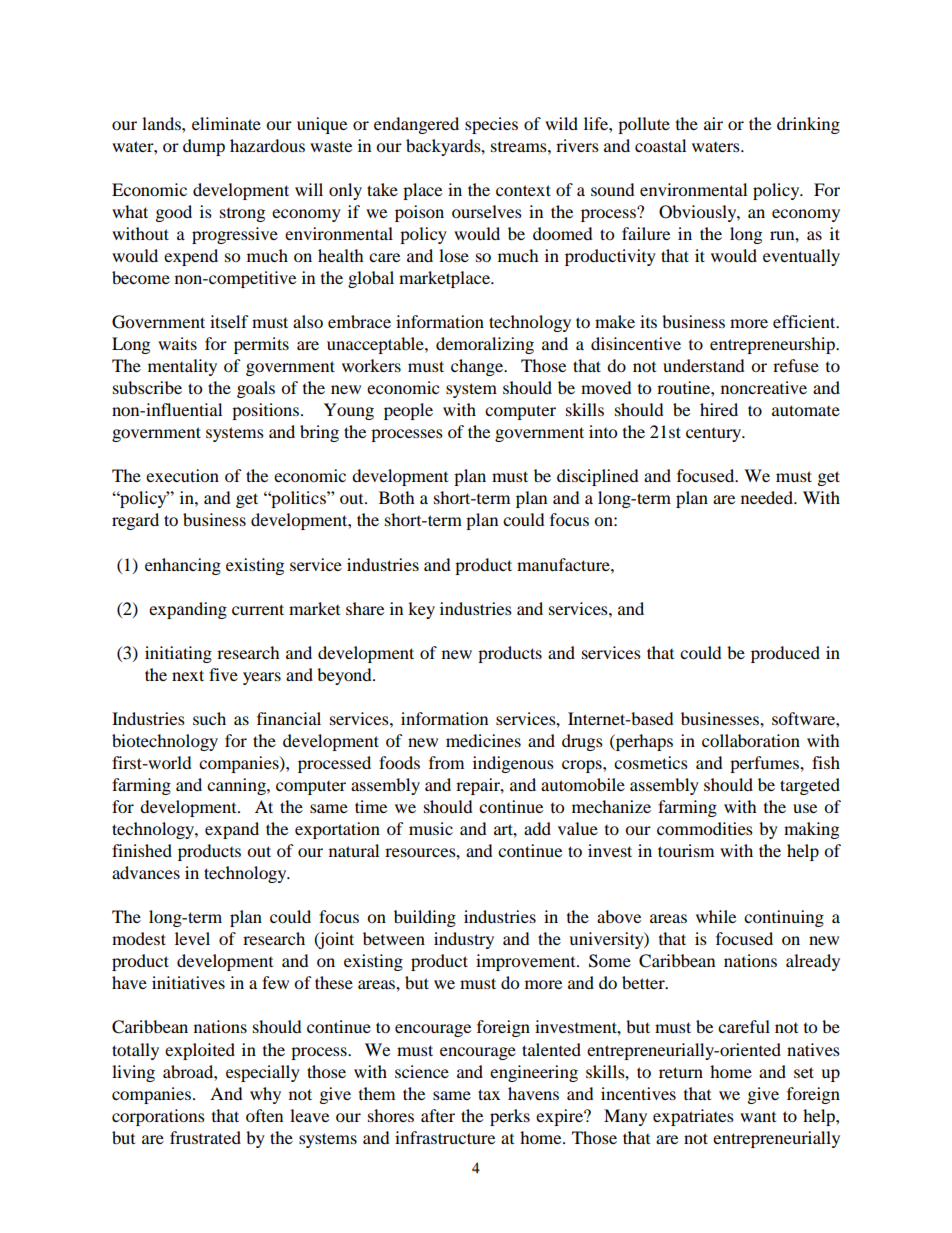  What do you see at coordinates (808, 125) in the image?
I see `drinking` at bounding box center [808, 125].
